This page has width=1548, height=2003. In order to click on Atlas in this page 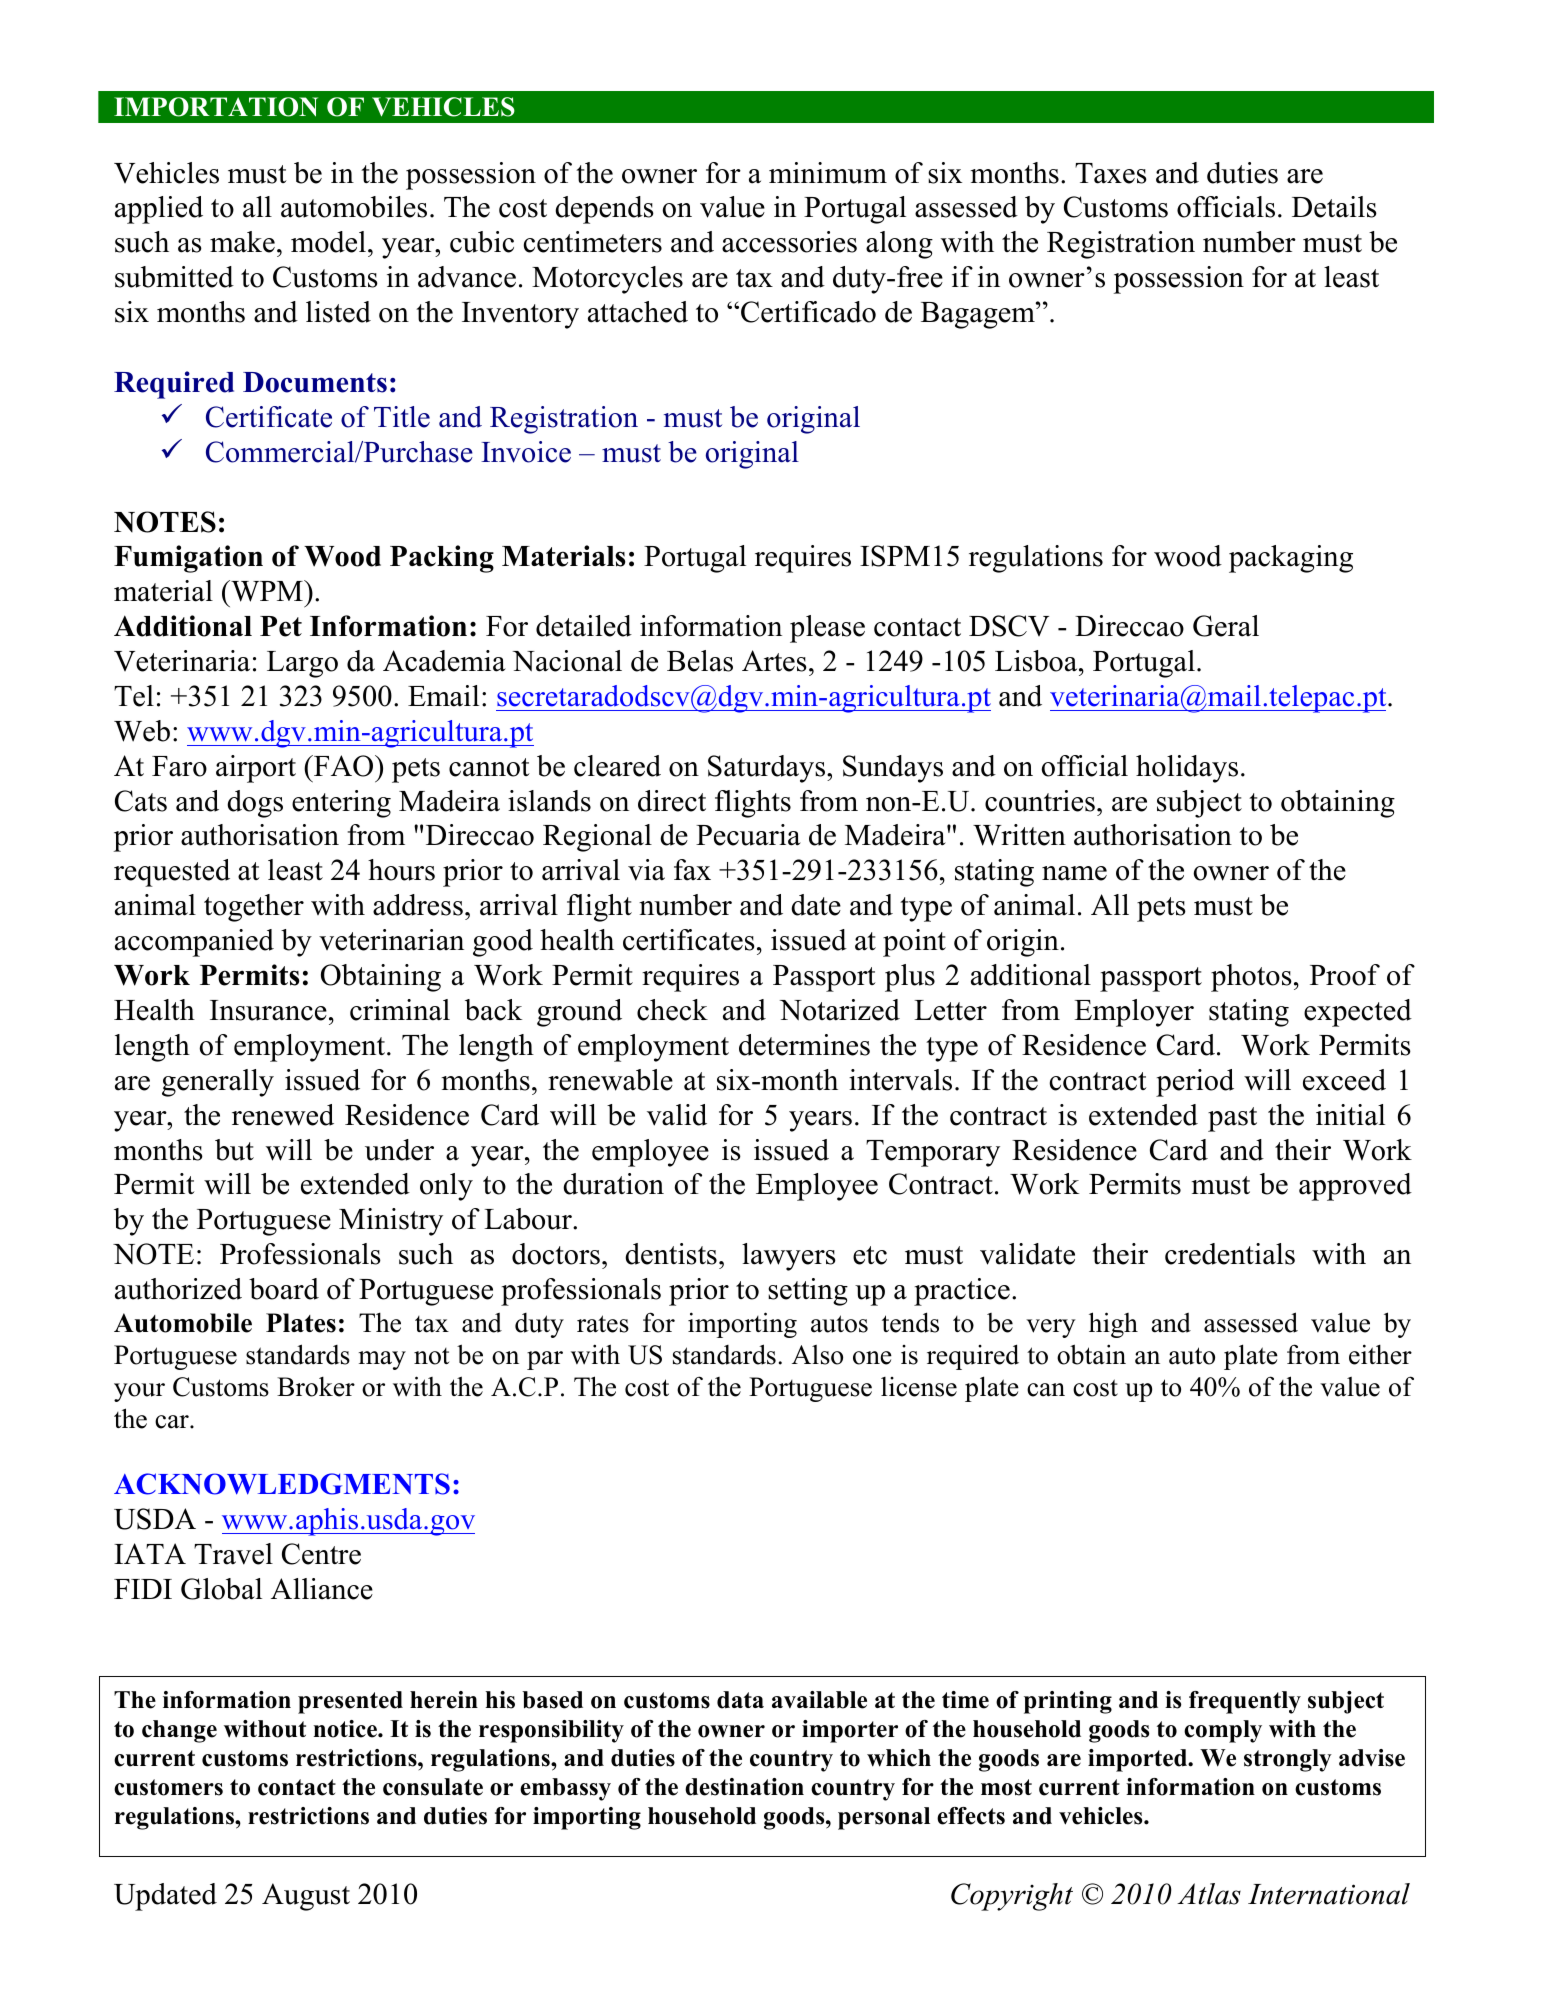, I will do `click(1209, 1894)`.
